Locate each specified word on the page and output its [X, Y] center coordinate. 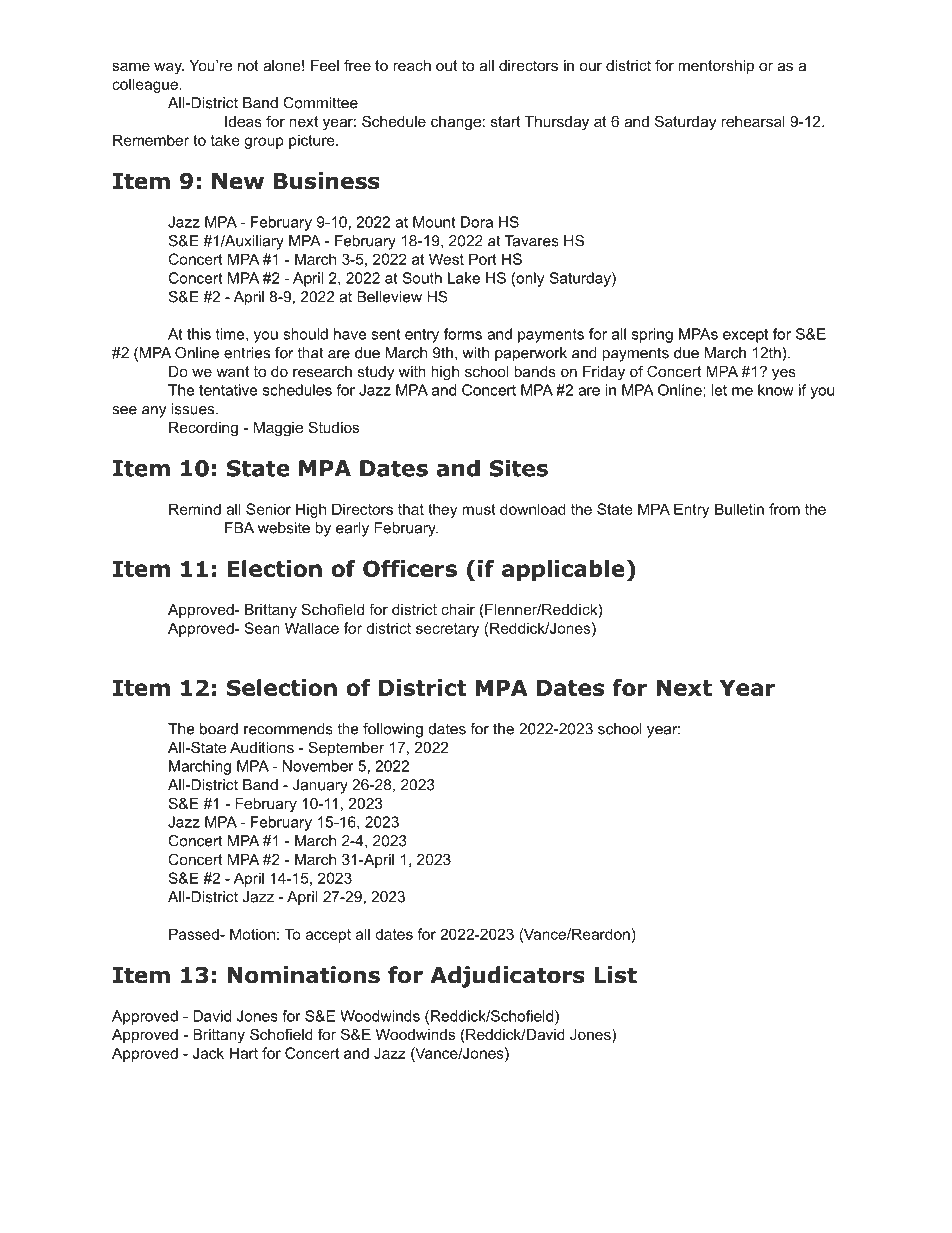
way [169, 68]
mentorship [716, 67]
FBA [239, 528]
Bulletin [739, 509]
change [456, 123]
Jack [208, 1053]
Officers [410, 568]
